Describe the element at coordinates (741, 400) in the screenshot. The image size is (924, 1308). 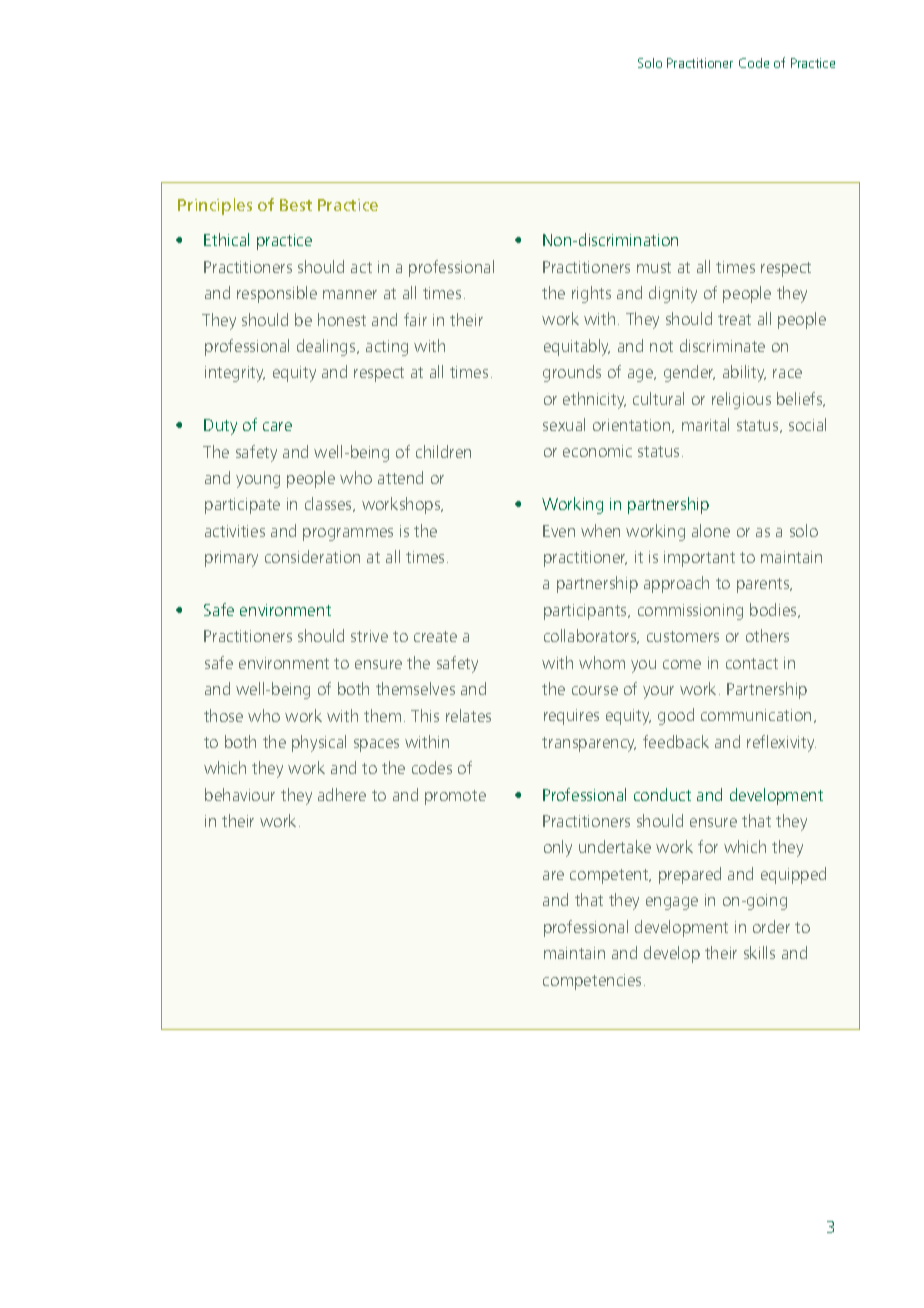
I see `religious` at that location.
